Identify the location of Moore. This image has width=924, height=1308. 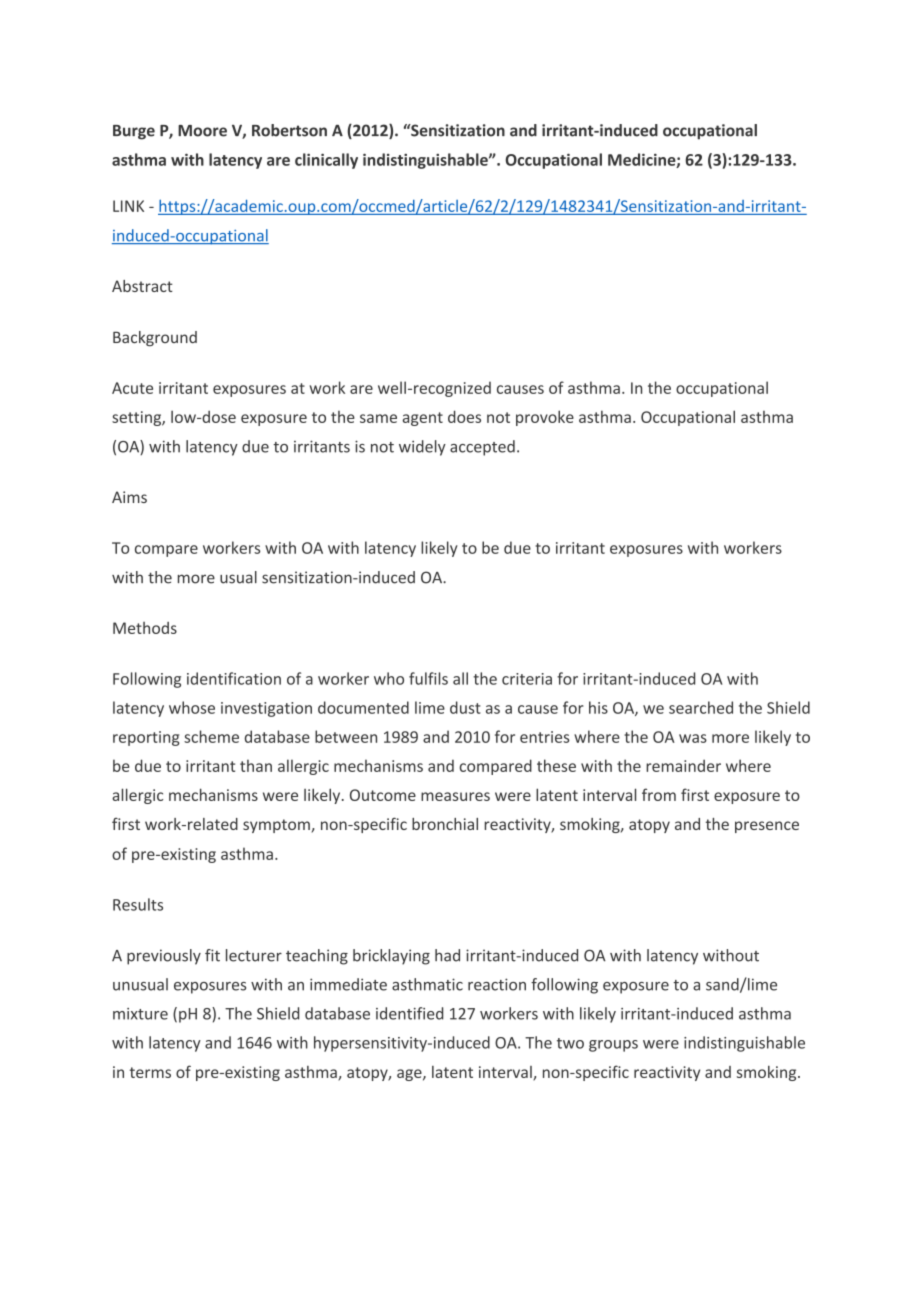
(202, 131).
